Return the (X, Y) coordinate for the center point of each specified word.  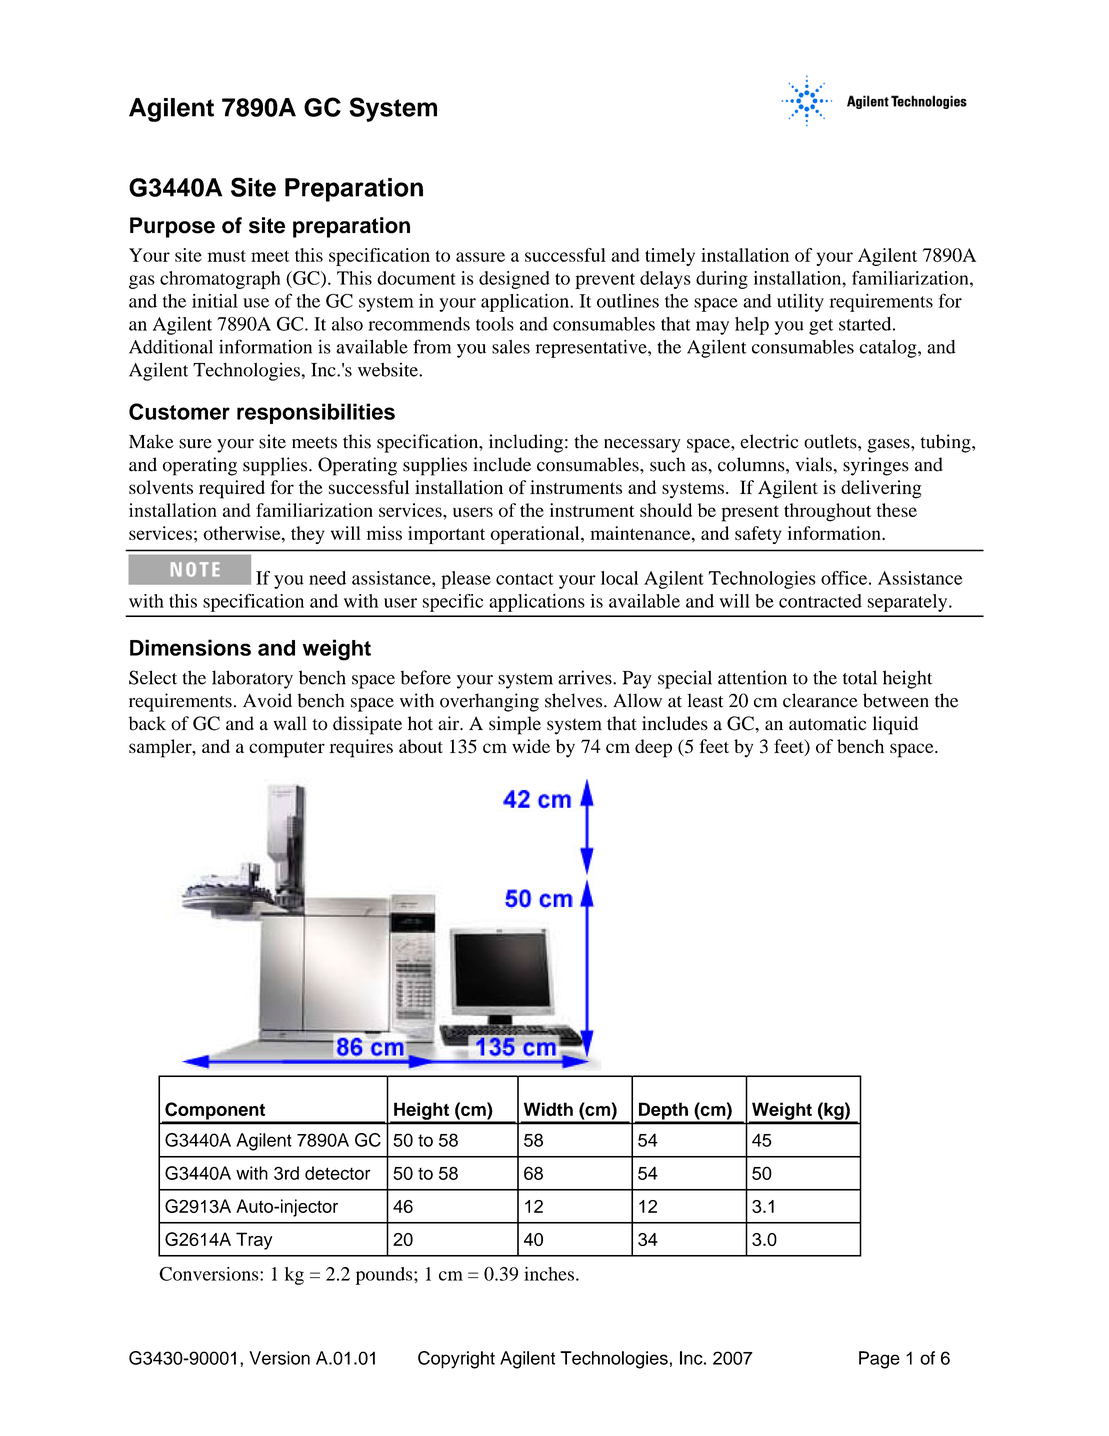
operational (536, 535)
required (232, 489)
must (227, 256)
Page (879, 1360)
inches (549, 1274)
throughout (827, 512)
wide (531, 746)
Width (548, 1109)
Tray (254, 1241)
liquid (895, 725)
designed (514, 280)
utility (800, 303)
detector (337, 1173)
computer (287, 750)
